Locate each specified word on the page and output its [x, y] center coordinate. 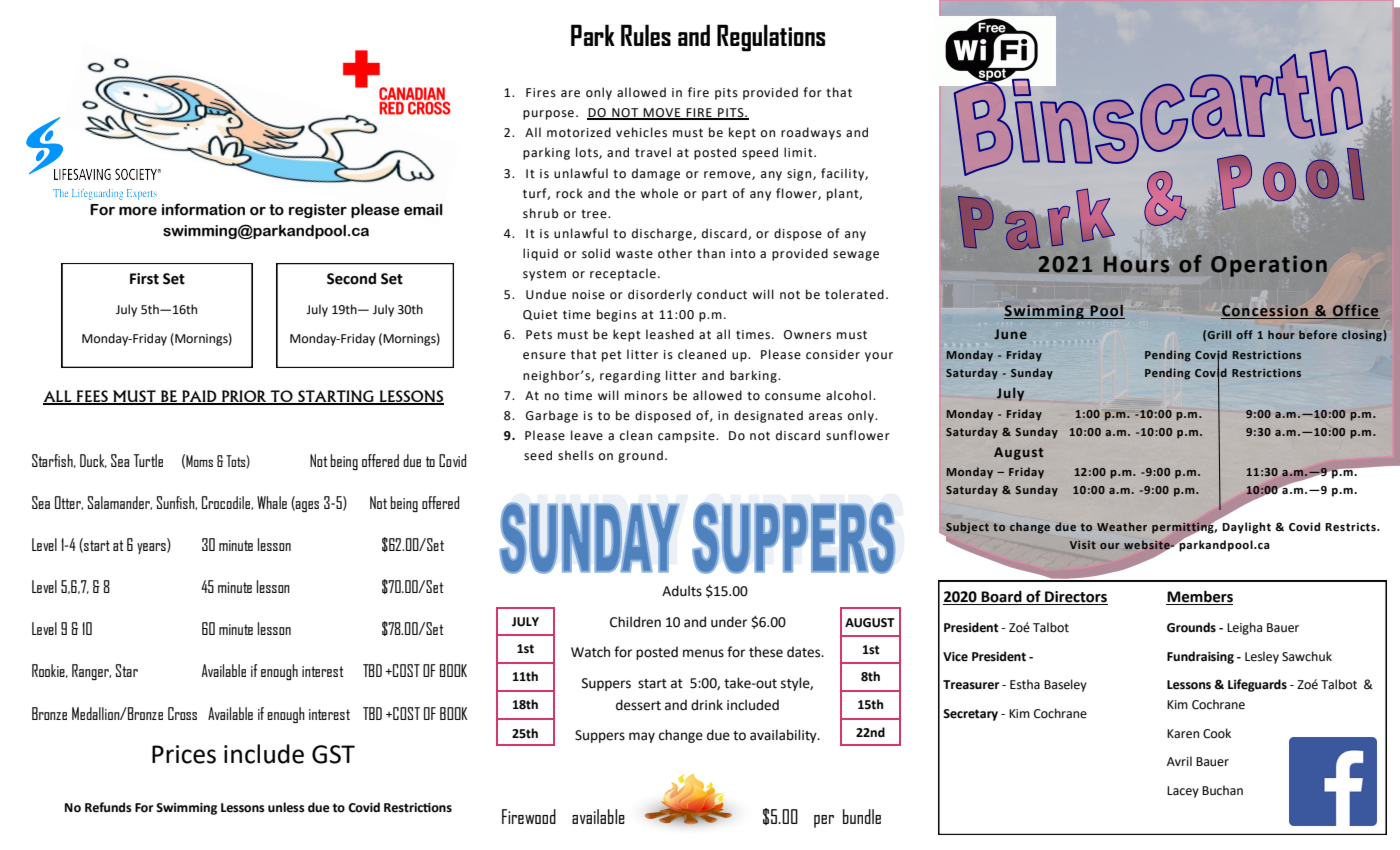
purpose [548, 115]
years [152, 548]
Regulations [771, 38]
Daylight [1246, 528]
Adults [682, 591]
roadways [811, 133]
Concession [1265, 312]
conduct [722, 294]
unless [286, 807]
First [144, 279]
